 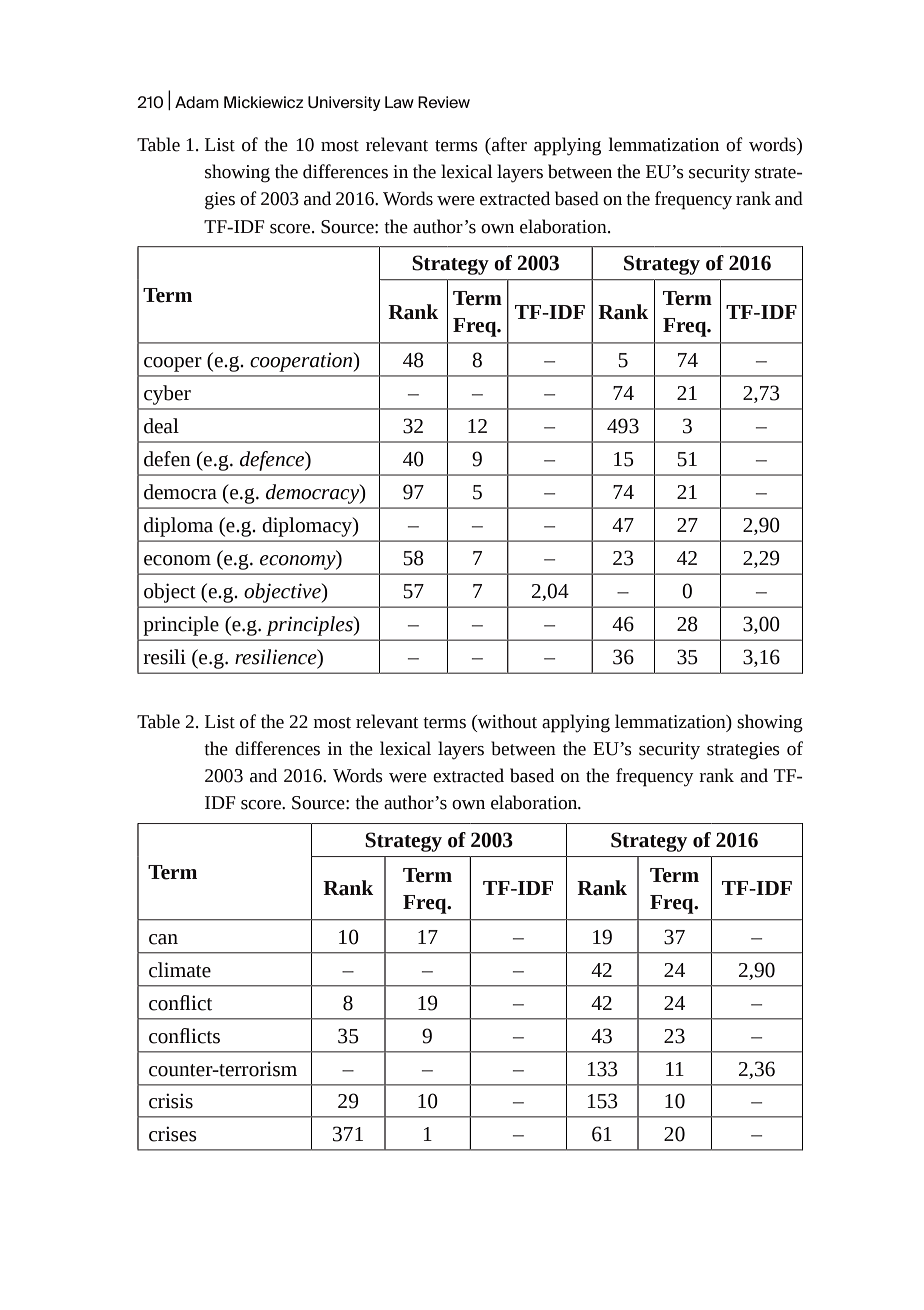 What do you see at coordinates (197, 102) in the screenshot?
I see `Adam` at bounding box center [197, 102].
